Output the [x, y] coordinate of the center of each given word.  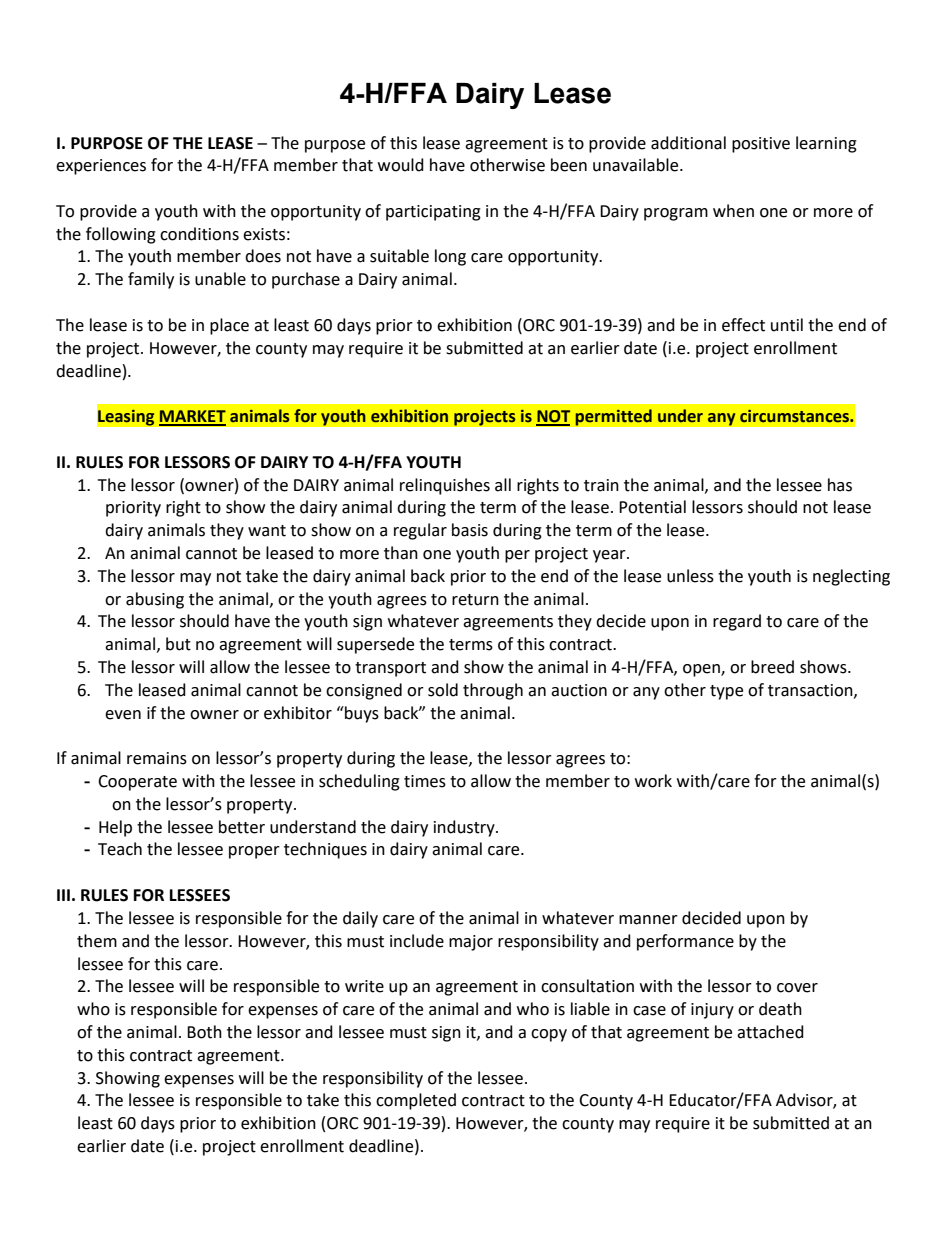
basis [470, 530]
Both [204, 1032]
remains [157, 758]
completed [416, 1101]
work [653, 781]
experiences [101, 167]
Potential [652, 507]
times [425, 781]
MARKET [192, 417]
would [401, 165]
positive [761, 145]
